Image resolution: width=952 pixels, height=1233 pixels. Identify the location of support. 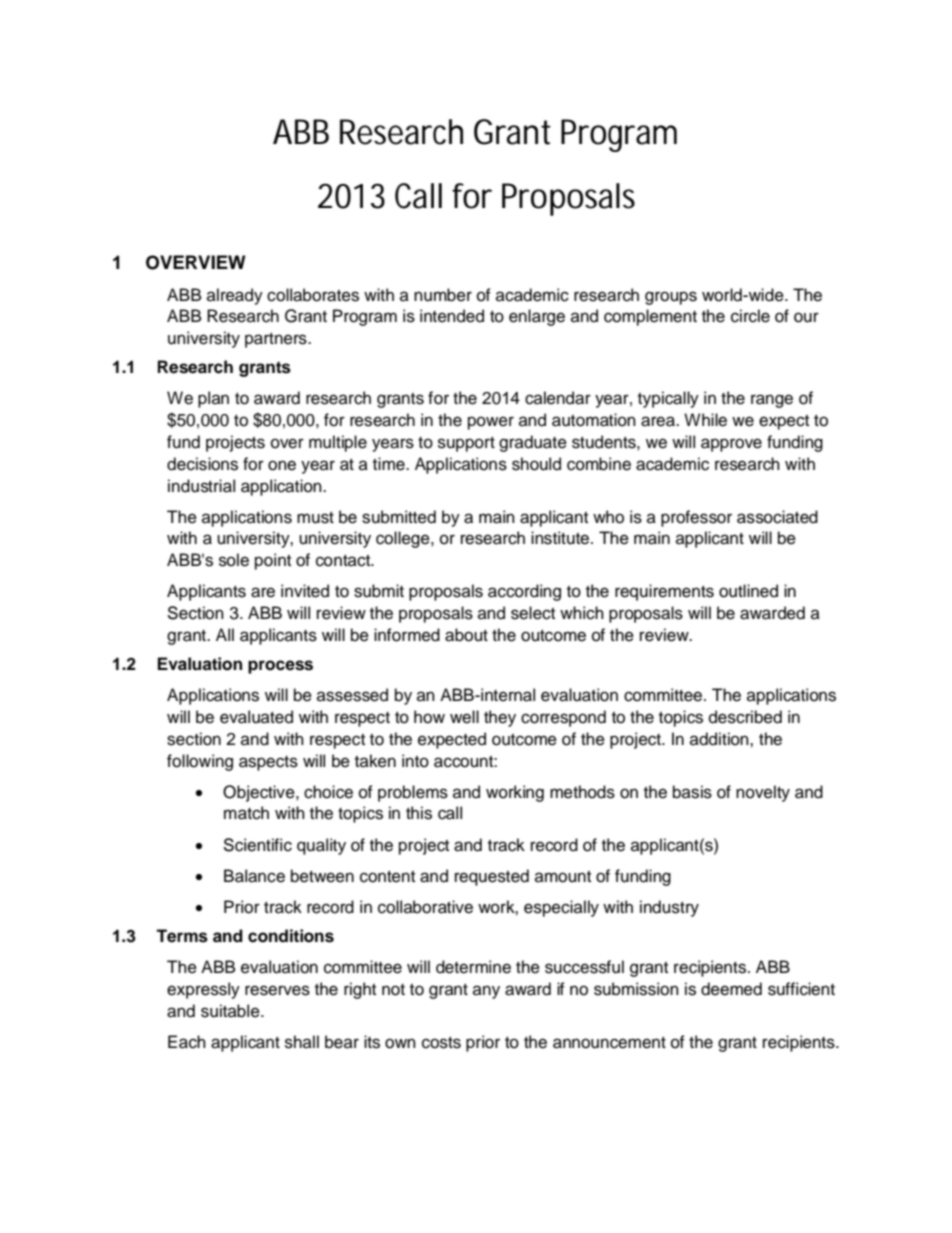
(466, 444).
